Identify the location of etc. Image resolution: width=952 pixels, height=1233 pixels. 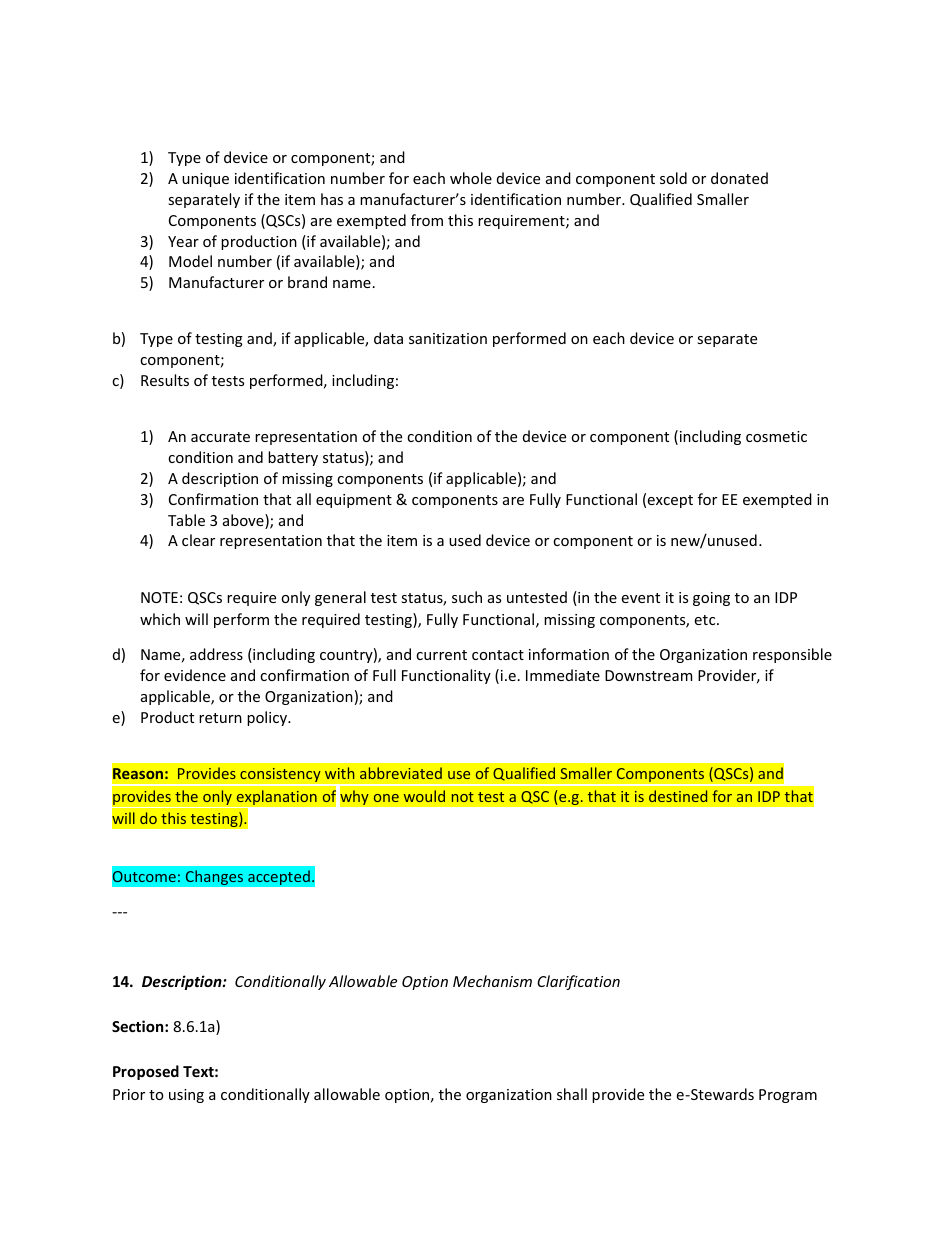
(706, 620).
